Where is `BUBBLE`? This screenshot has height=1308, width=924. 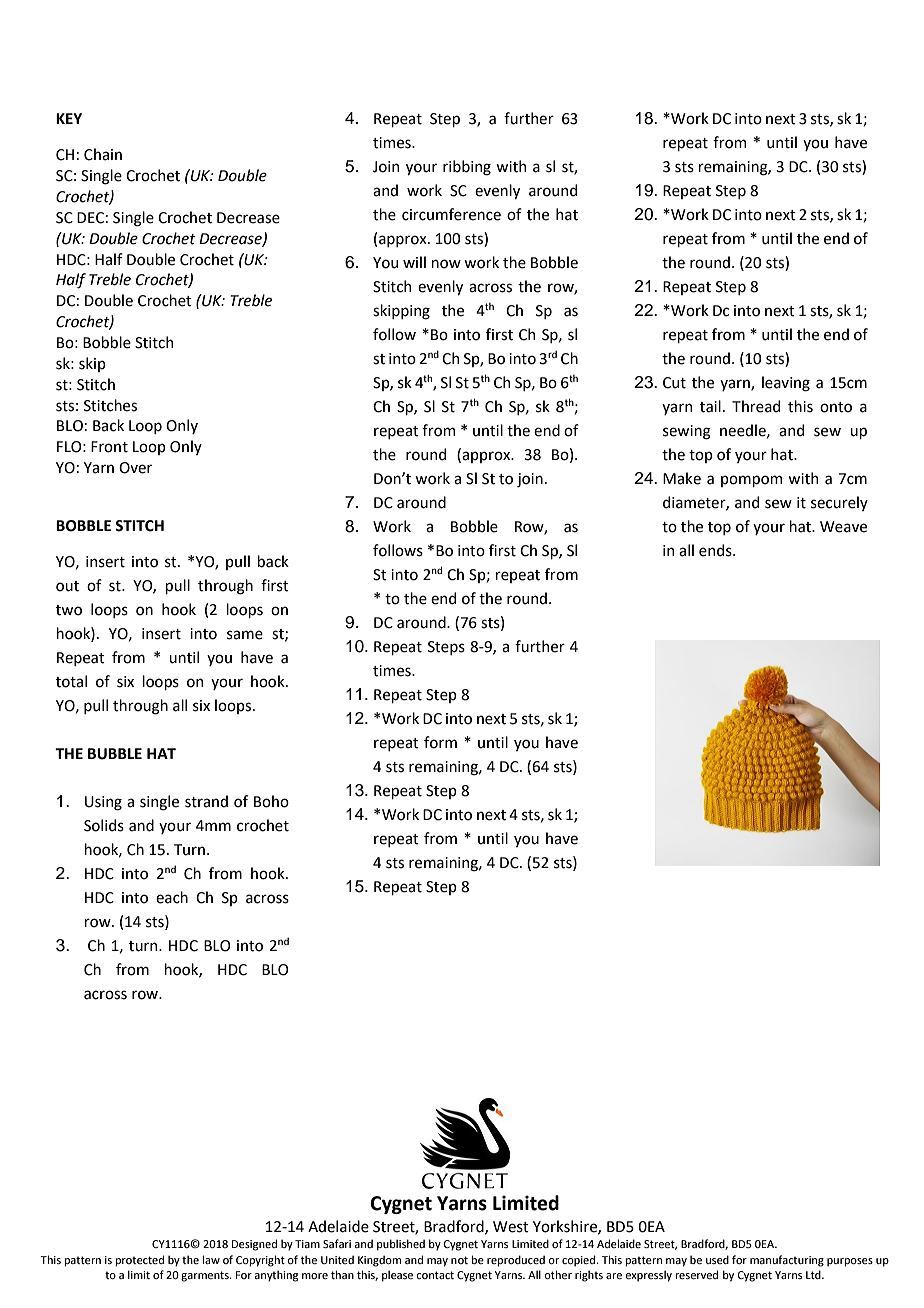 BUBBLE is located at coordinates (115, 754).
